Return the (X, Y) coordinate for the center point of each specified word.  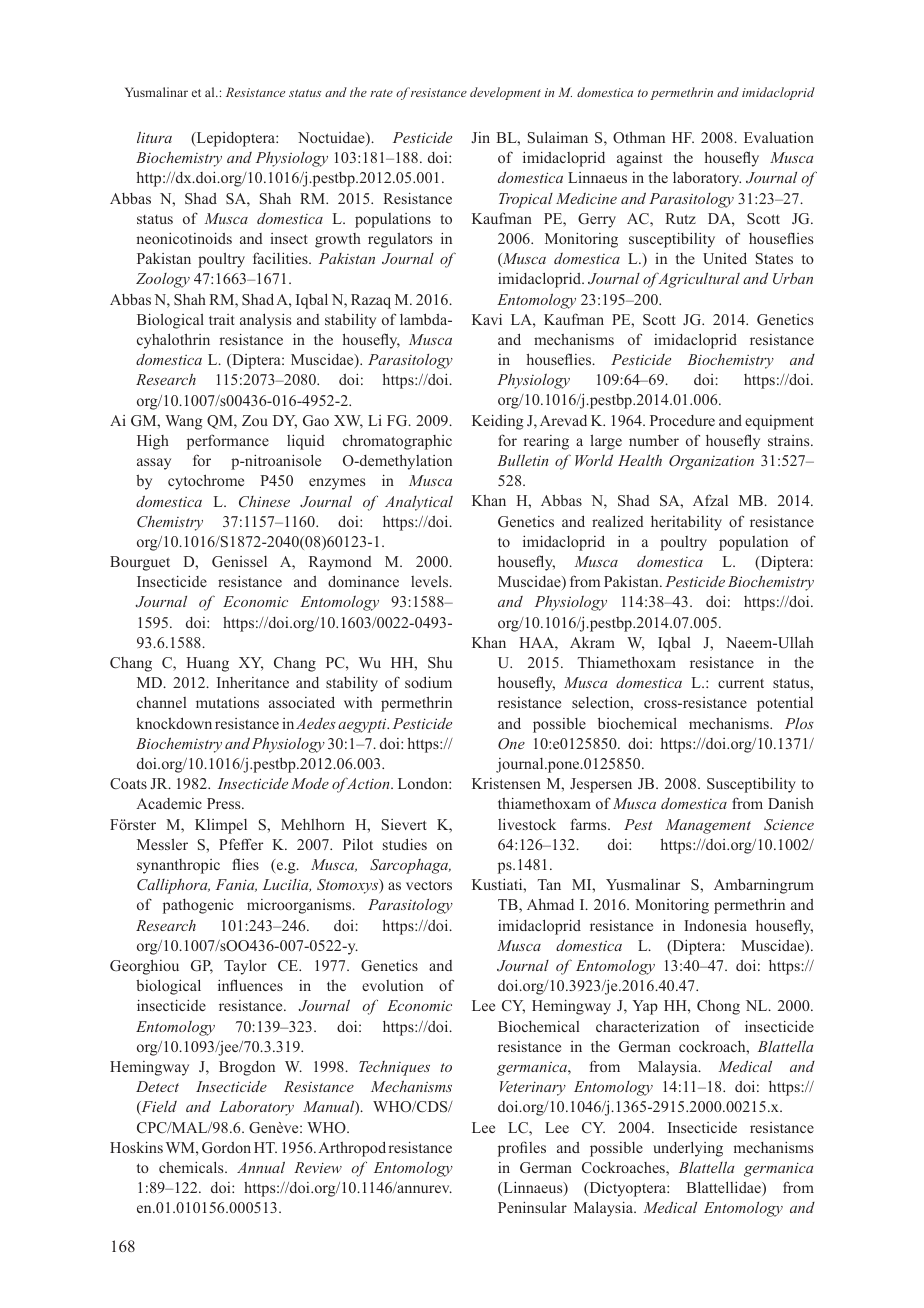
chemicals (192, 1167)
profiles (522, 1149)
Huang (207, 664)
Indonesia (715, 925)
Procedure (682, 420)
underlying (688, 1149)
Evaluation (779, 137)
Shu (440, 662)
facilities (281, 258)
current (741, 683)
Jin (480, 137)
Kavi (487, 319)
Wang (184, 422)
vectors (429, 885)
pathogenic (198, 906)
